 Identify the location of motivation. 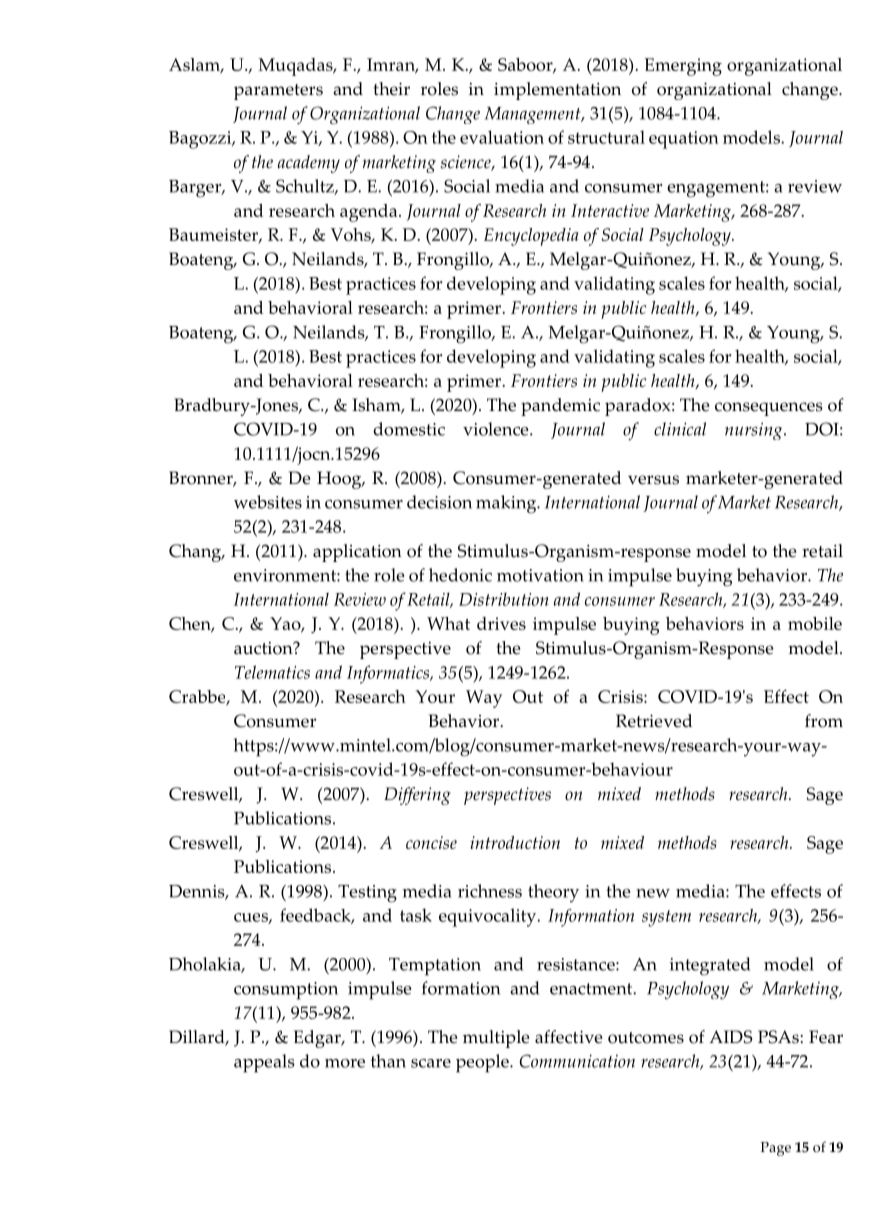
(540, 575).
